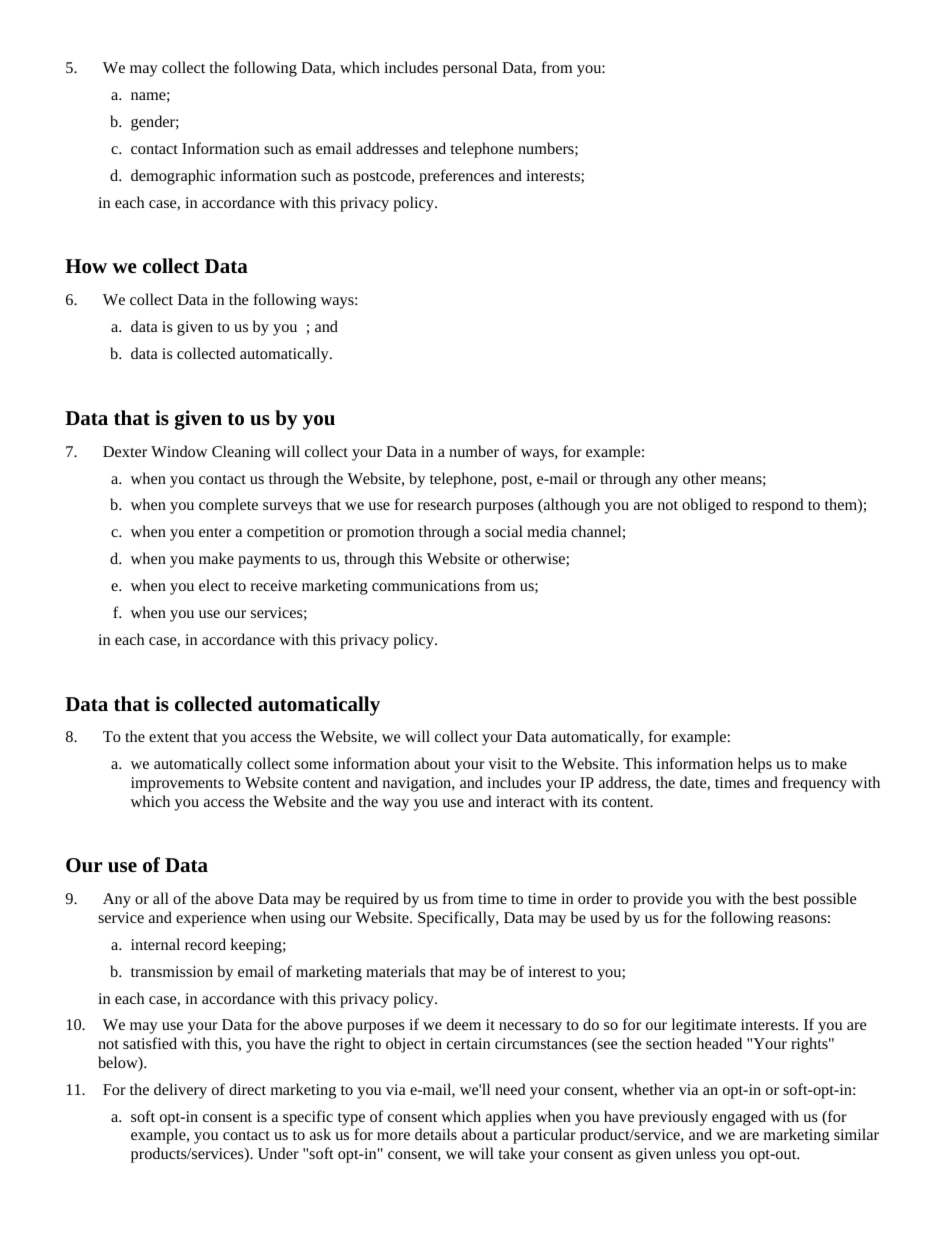  What do you see at coordinates (470, 69) in the screenshot?
I see `personal` at bounding box center [470, 69].
